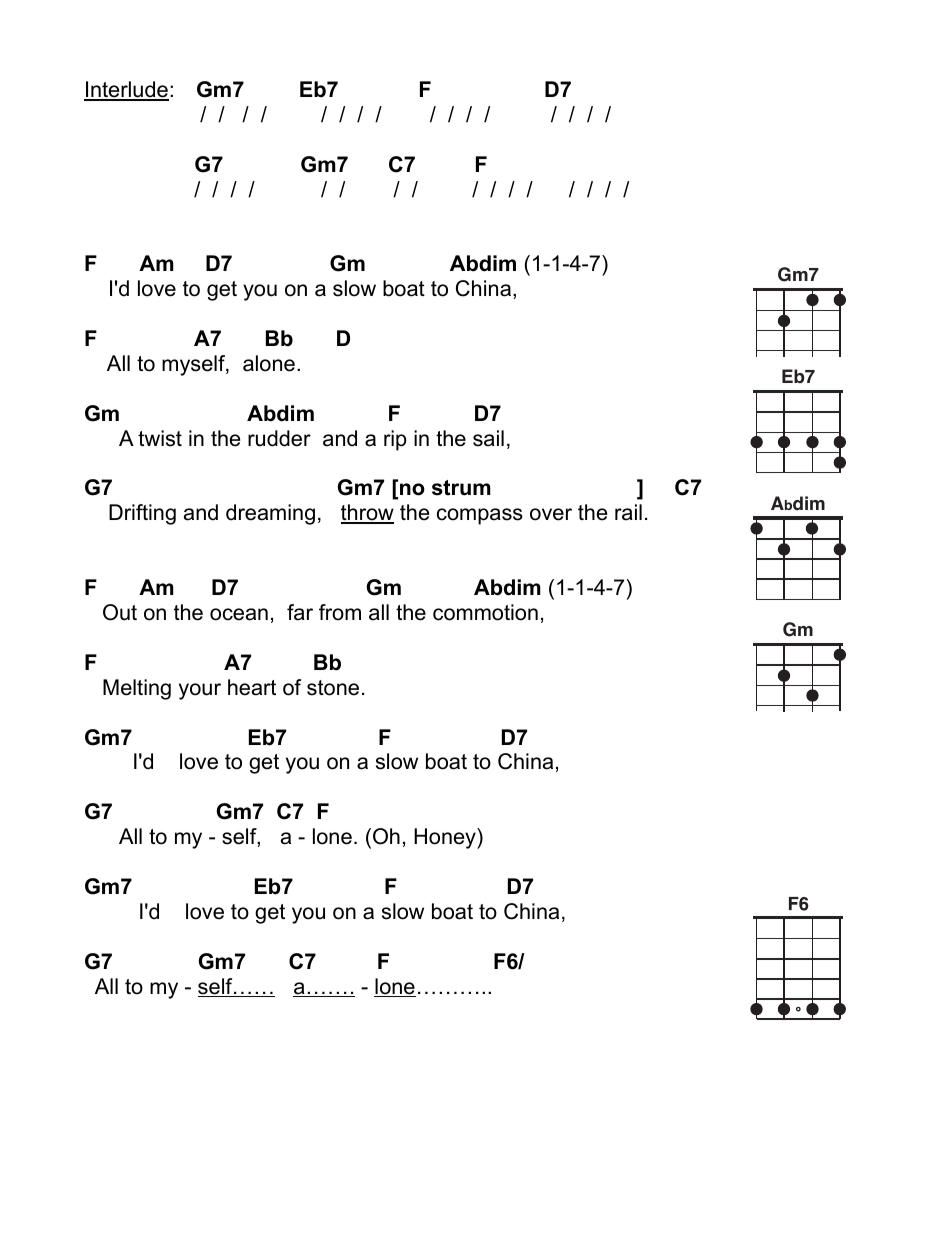 Image resolution: width=952 pixels, height=1233 pixels. What do you see at coordinates (160, 438) in the image?
I see `twist` at bounding box center [160, 438].
